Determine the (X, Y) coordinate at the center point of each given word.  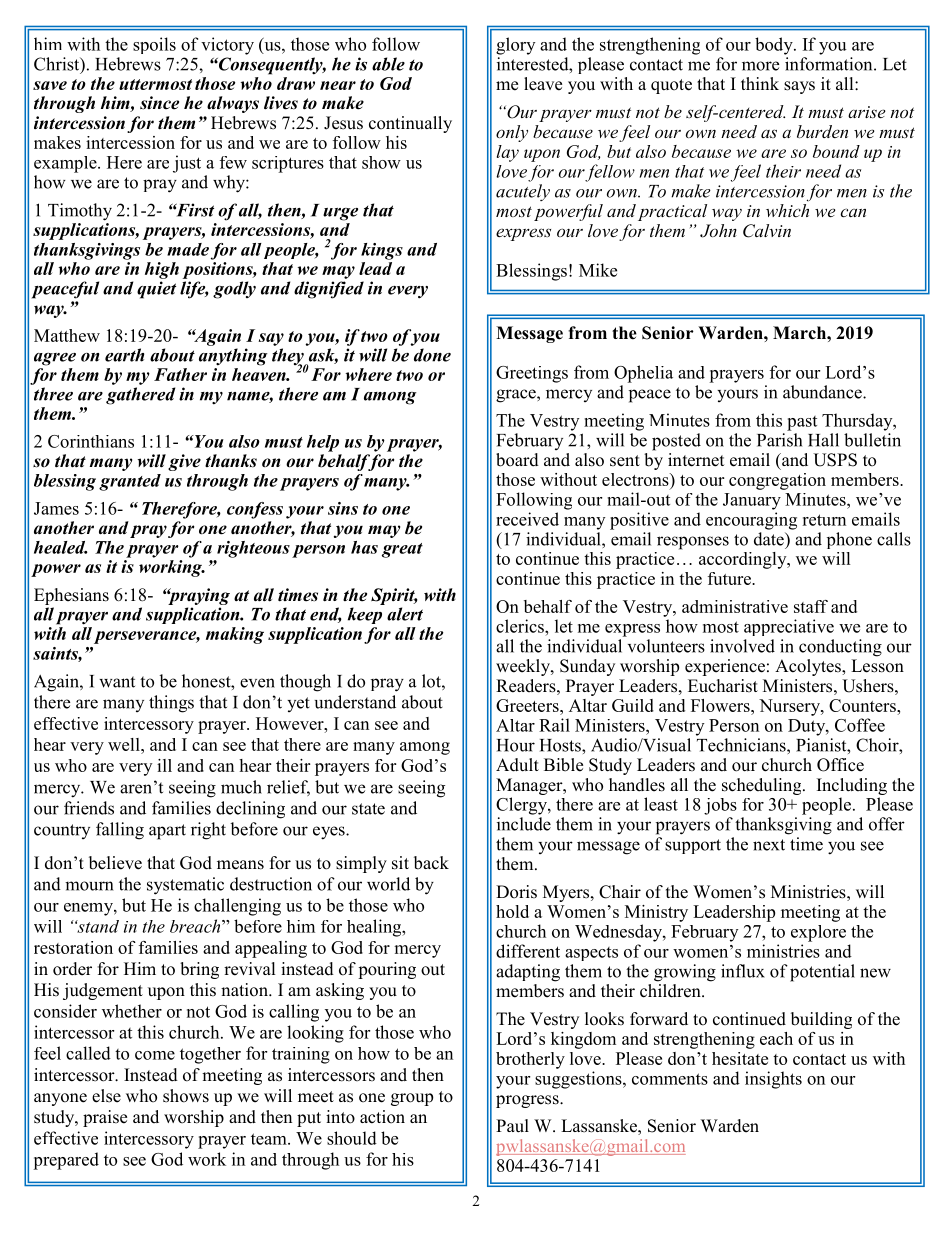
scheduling (763, 786)
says (799, 87)
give (184, 462)
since (159, 103)
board (517, 460)
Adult (517, 765)
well (125, 744)
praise (105, 1118)
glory (515, 46)
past (802, 423)
